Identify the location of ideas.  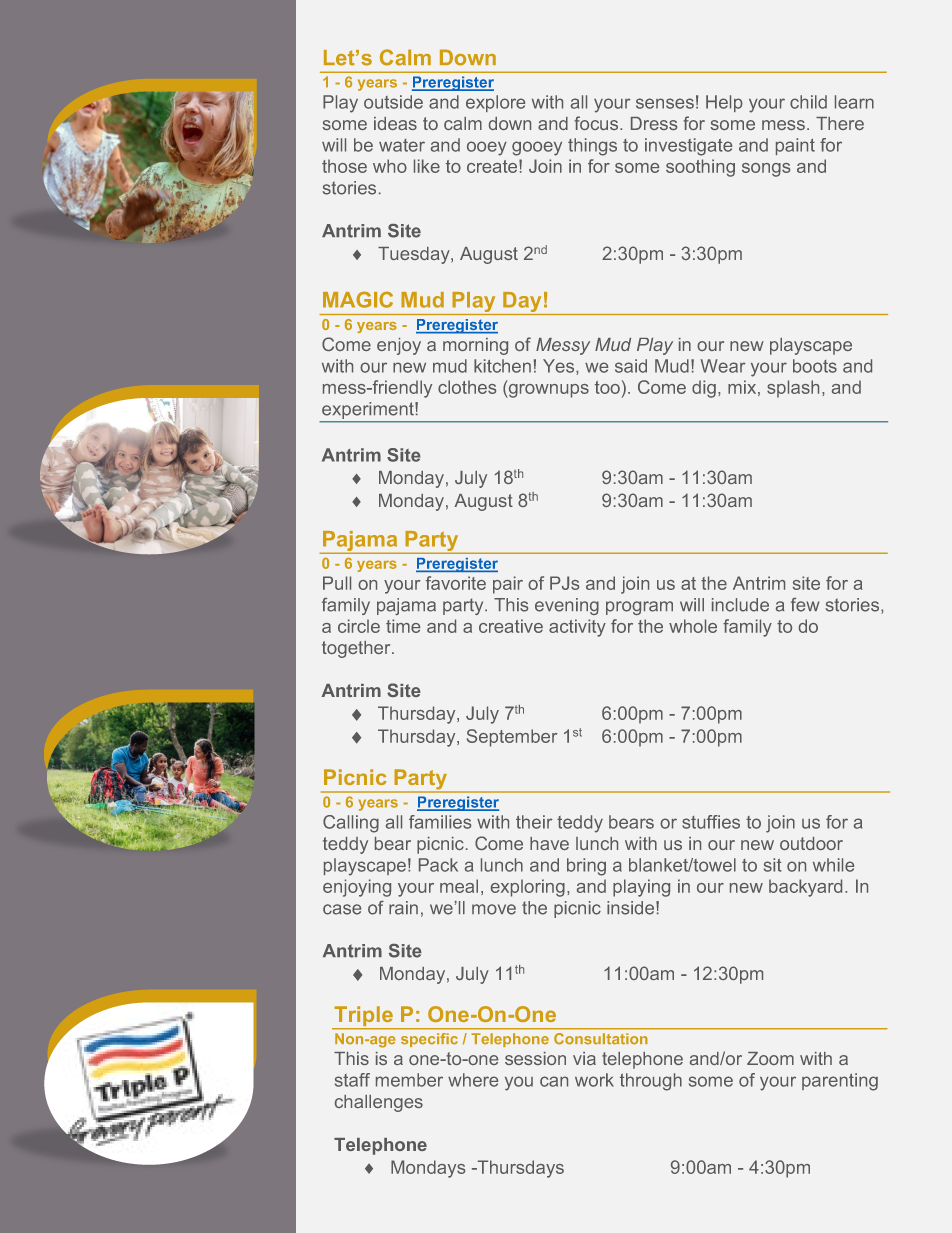
(395, 123).
